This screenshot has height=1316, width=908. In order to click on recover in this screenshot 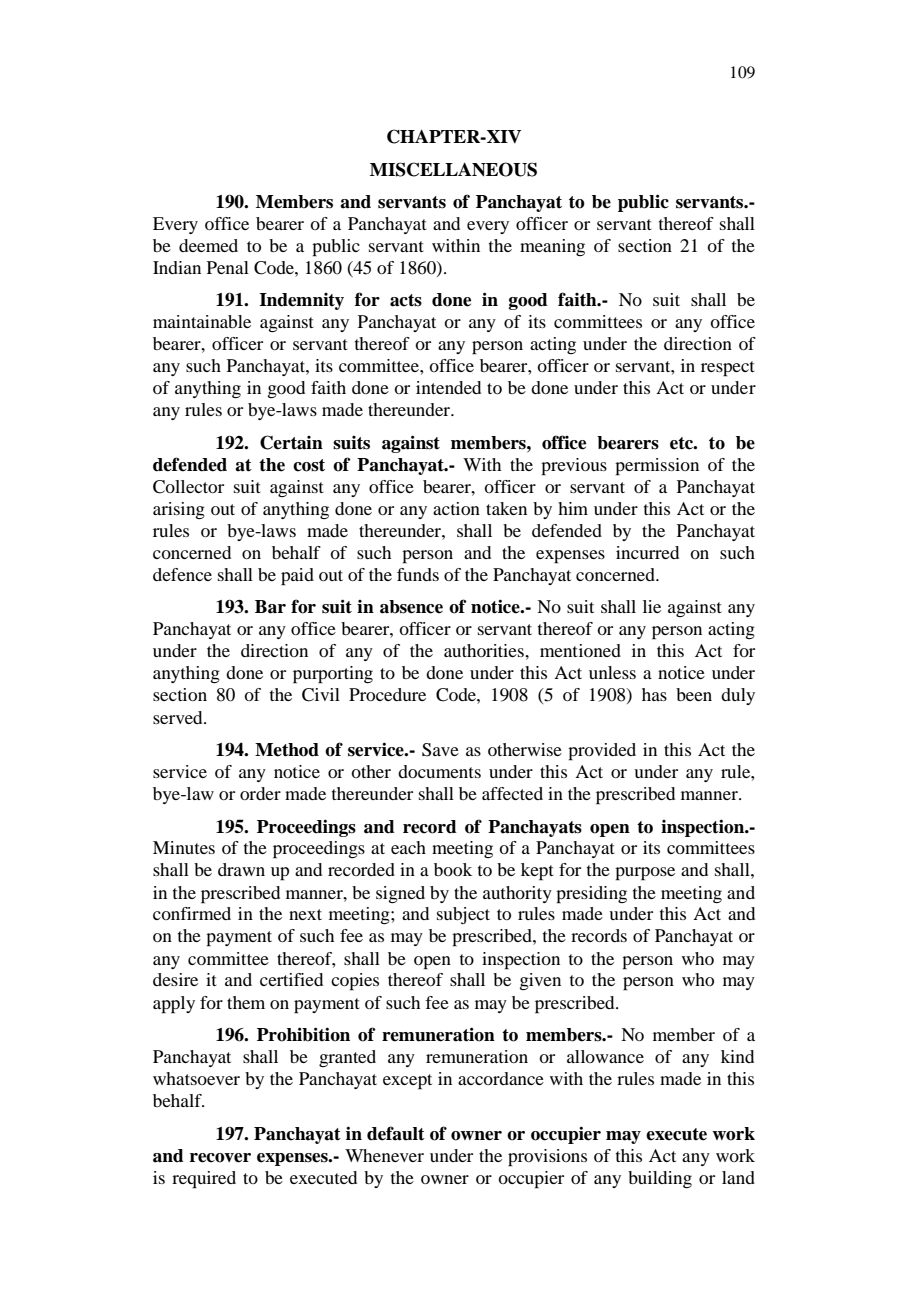, I will do `click(220, 1158)`.
